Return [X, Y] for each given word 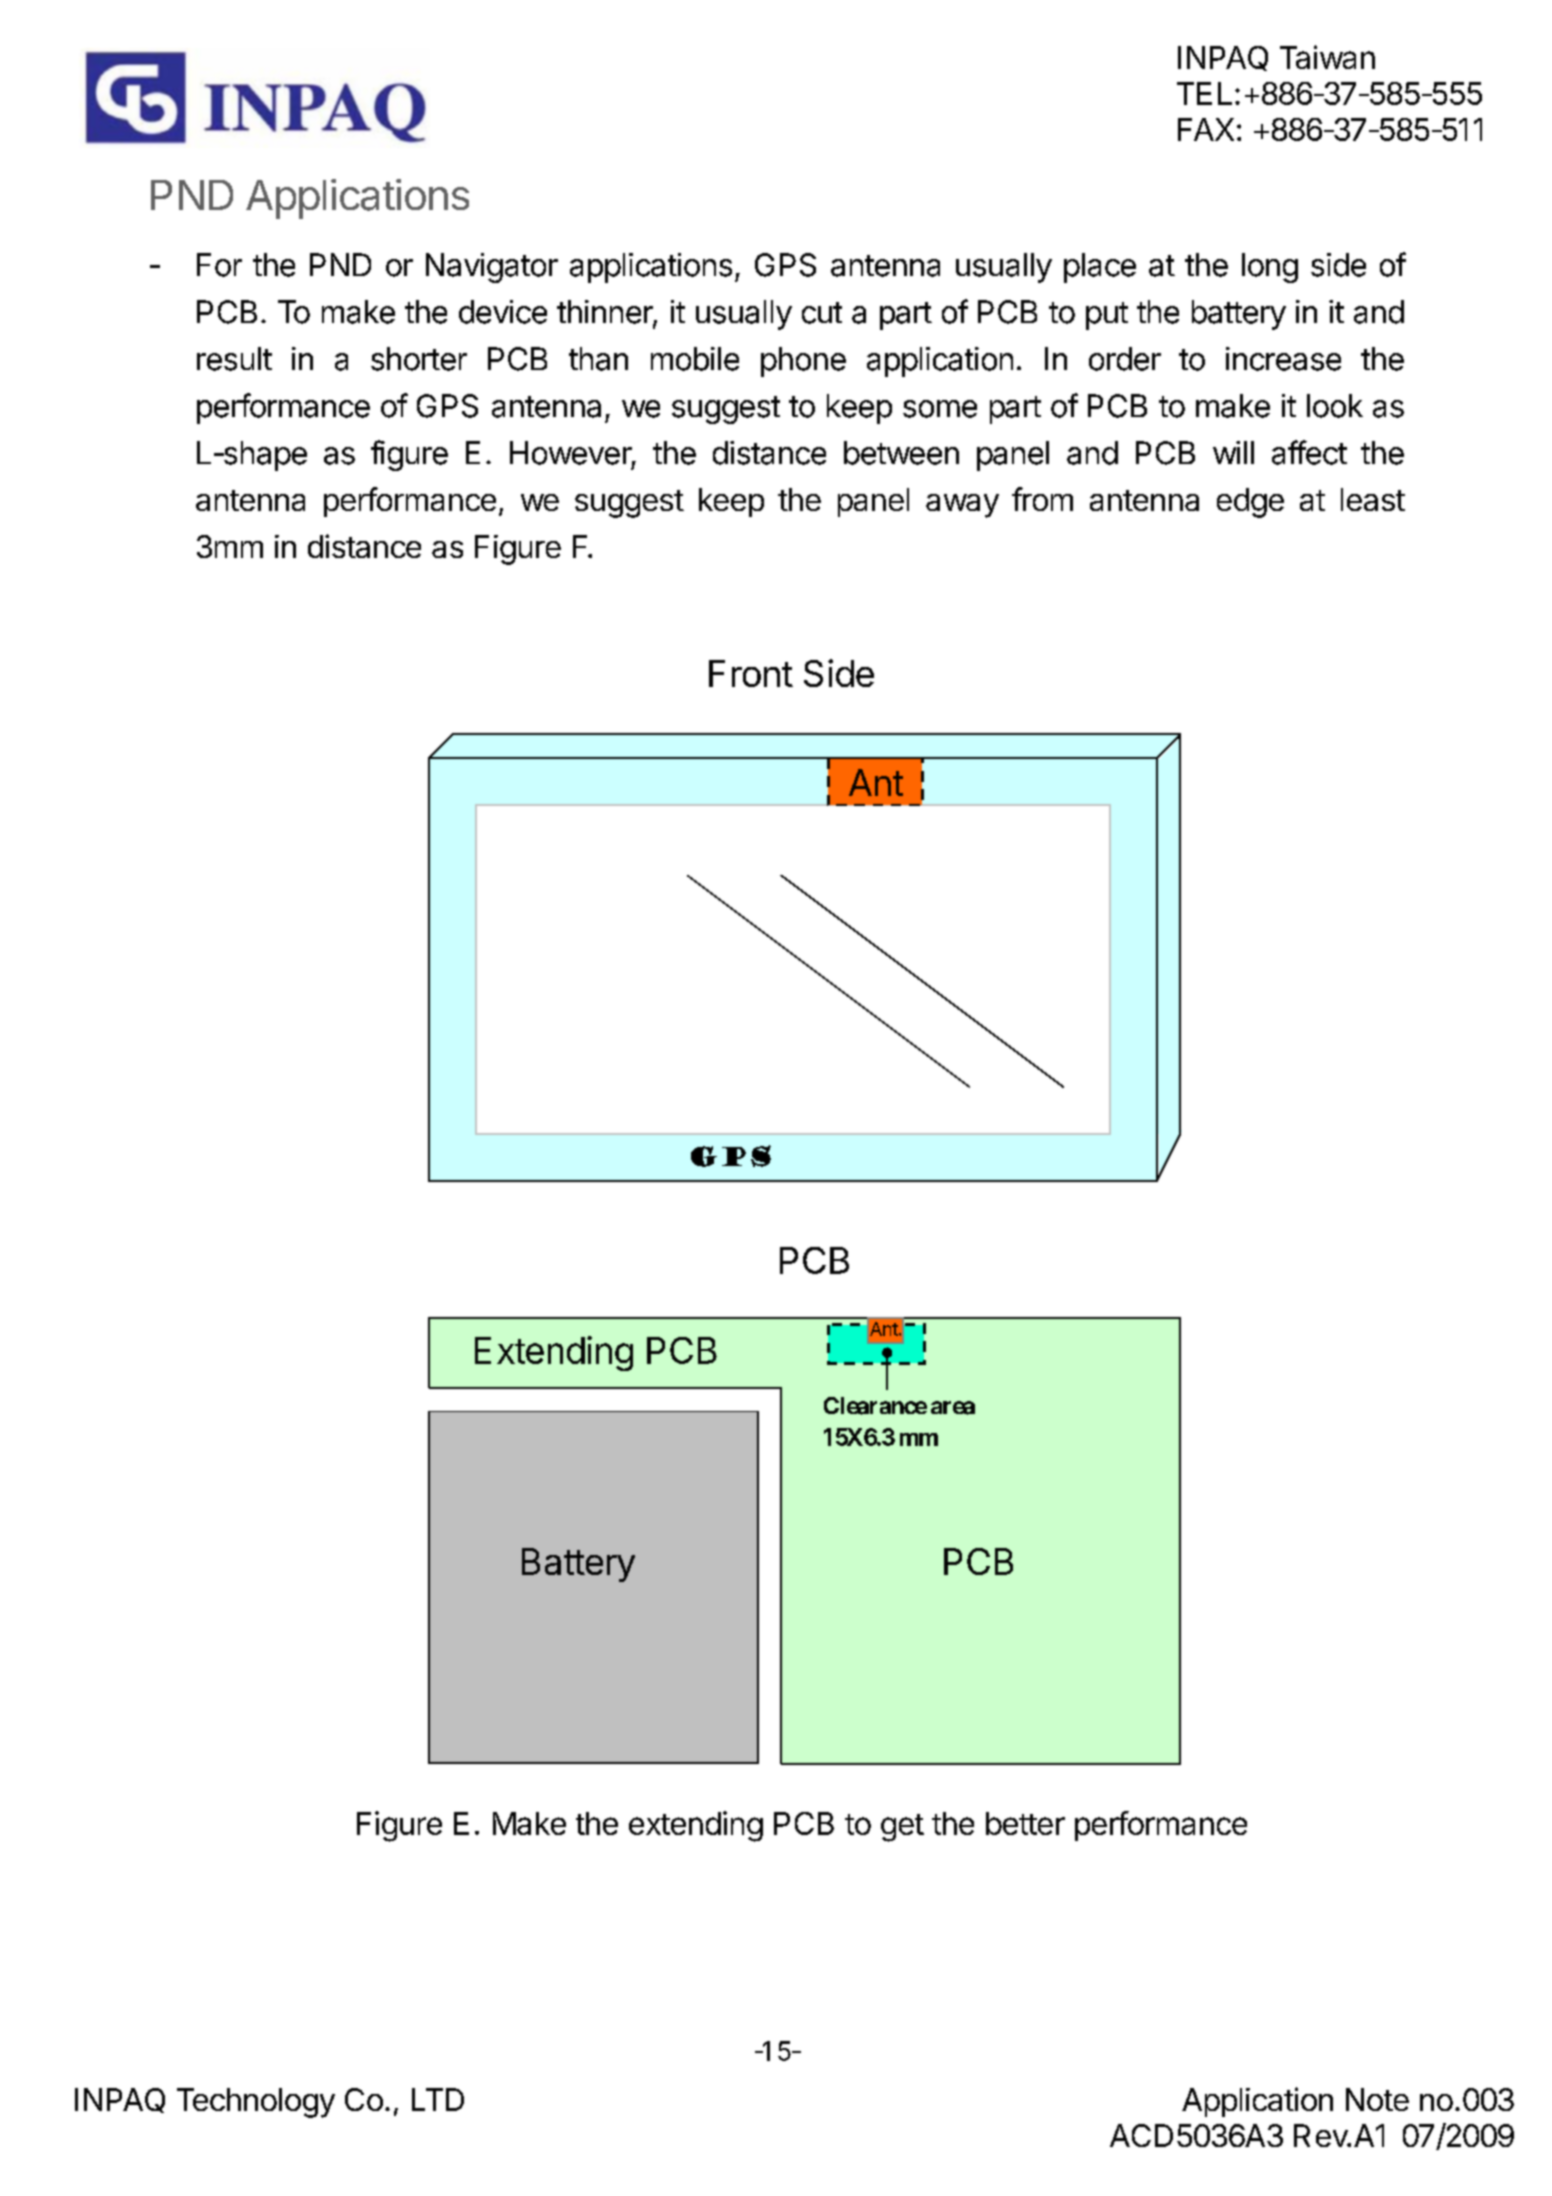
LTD [438, 2099]
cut [822, 313]
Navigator [492, 268]
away [962, 506]
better [1025, 1823]
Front [751, 673]
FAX [1206, 129]
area [953, 1408]
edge [1250, 503]
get [902, 1828]
